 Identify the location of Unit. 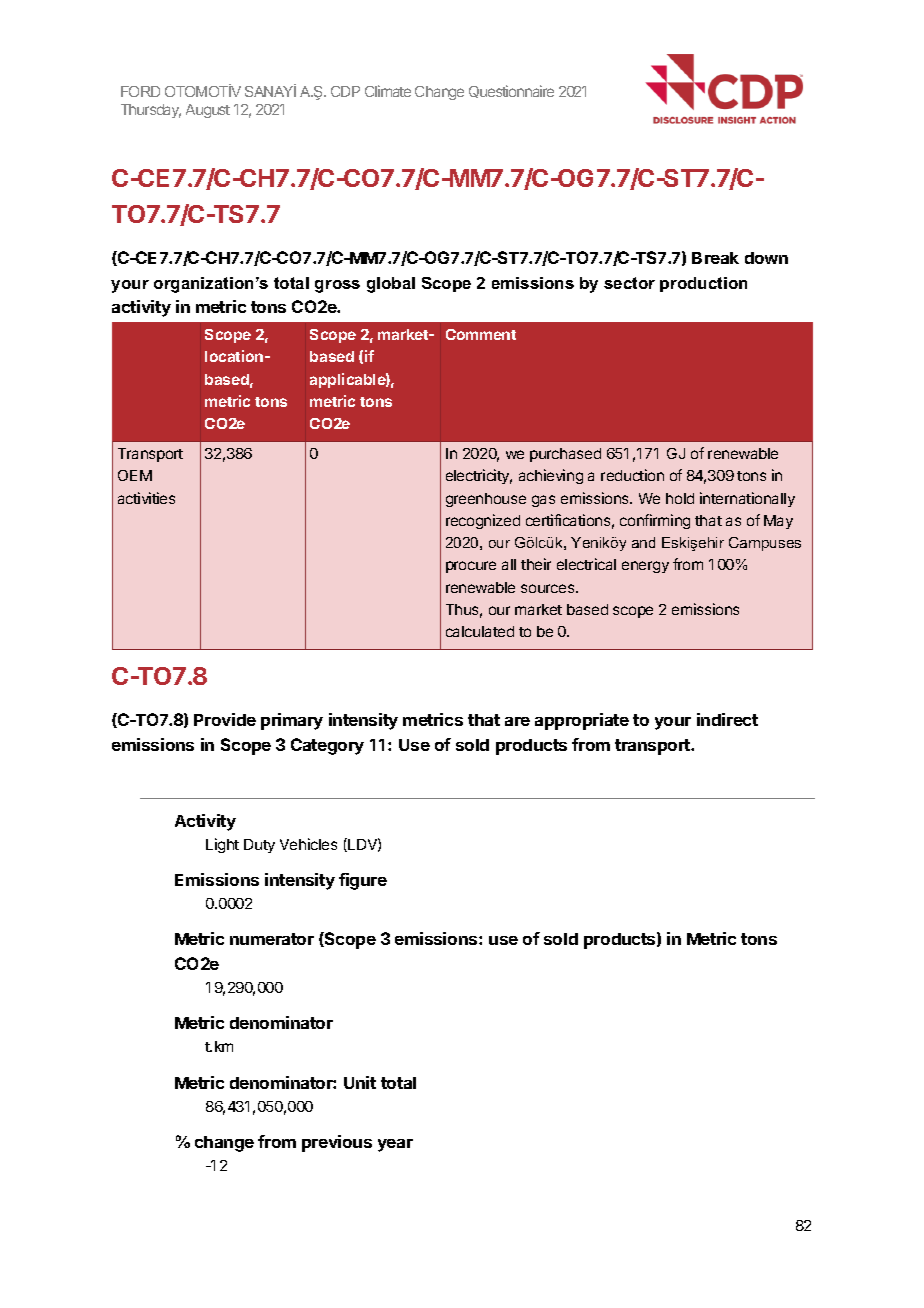
(360, 1082).
